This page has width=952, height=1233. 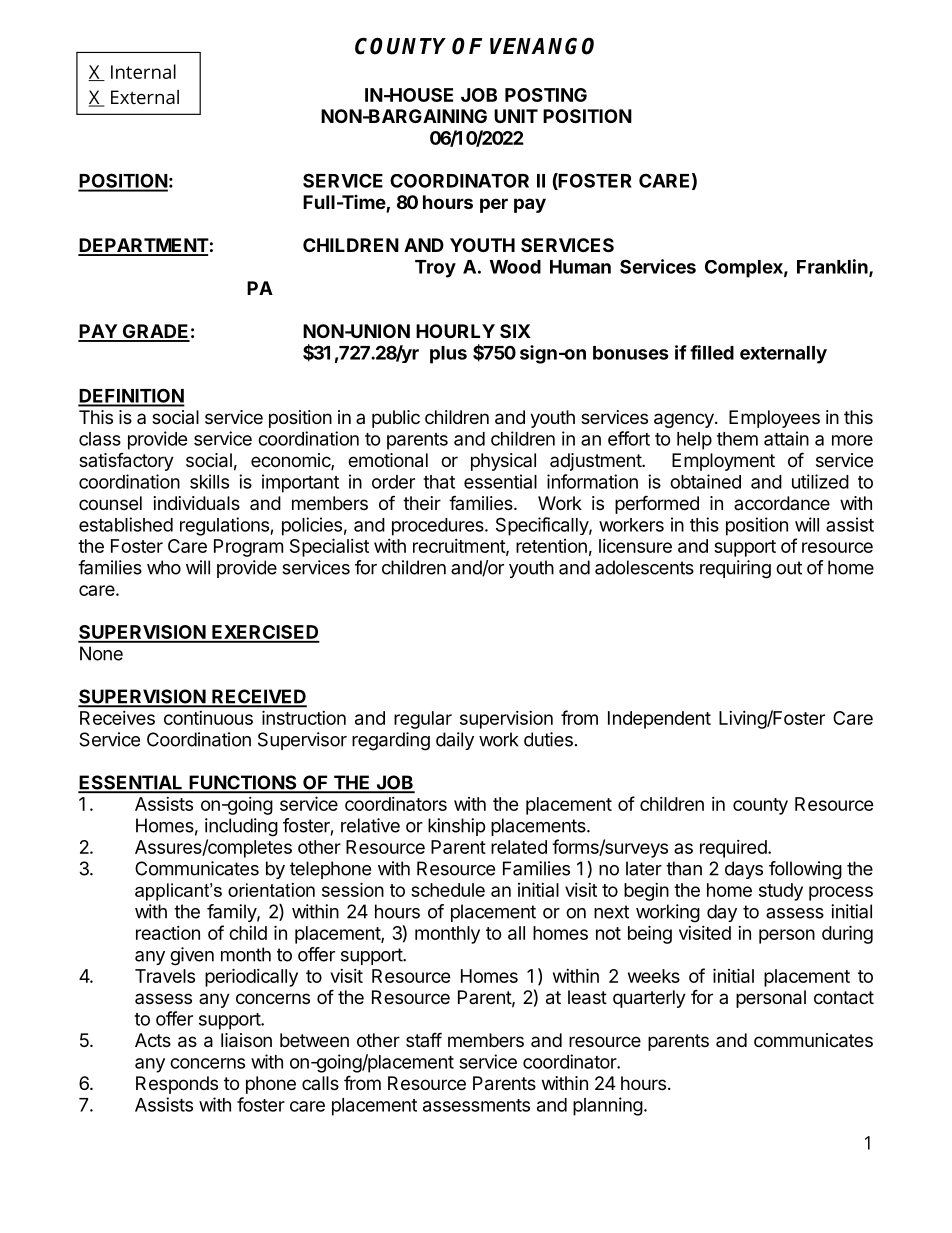 What do you see at coordinates (208, 718) in the page?
I see `continuous` at bounding box center [208, 718].
